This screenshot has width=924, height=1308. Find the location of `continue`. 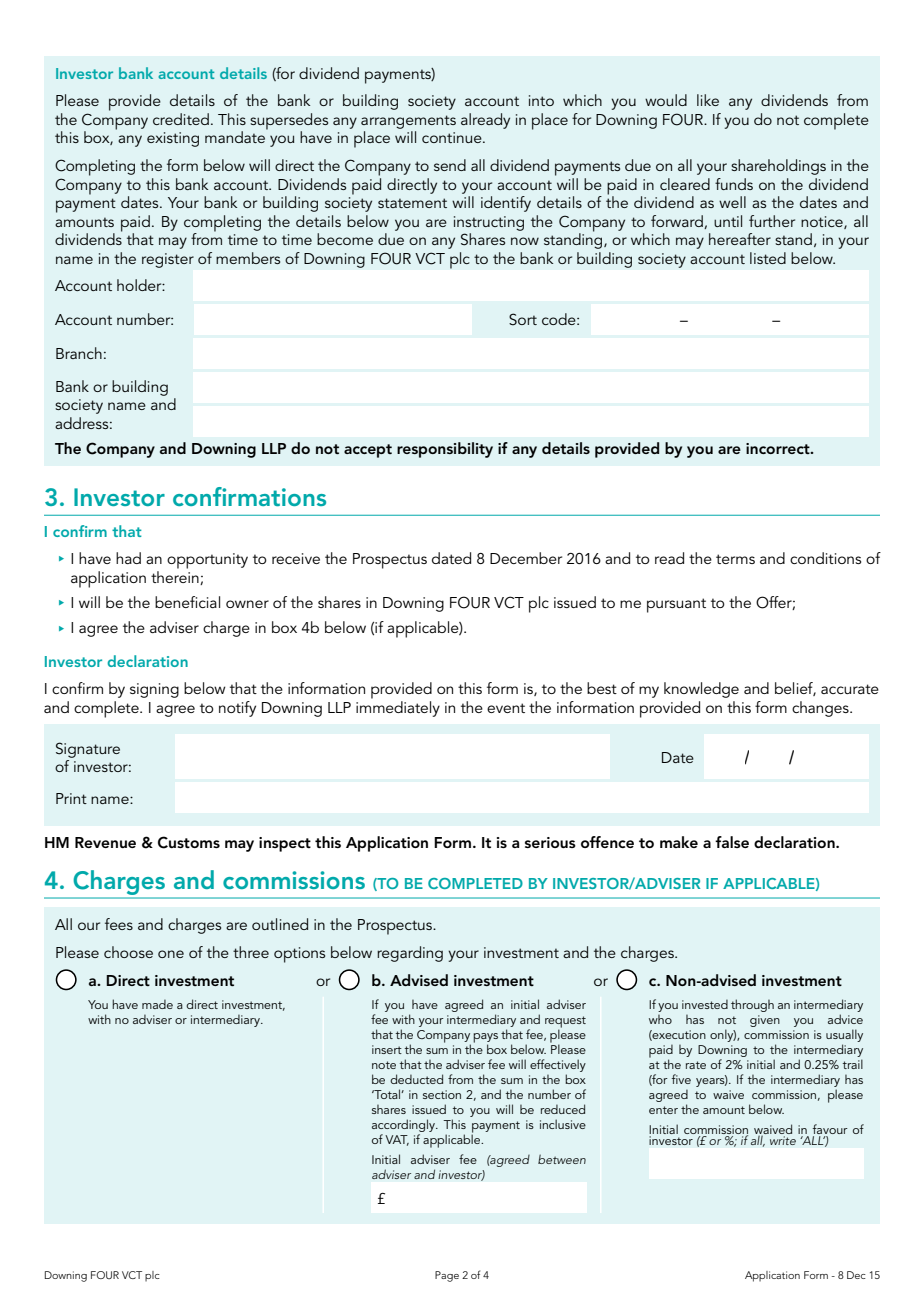

continue is located at coordinates (453, 137).
